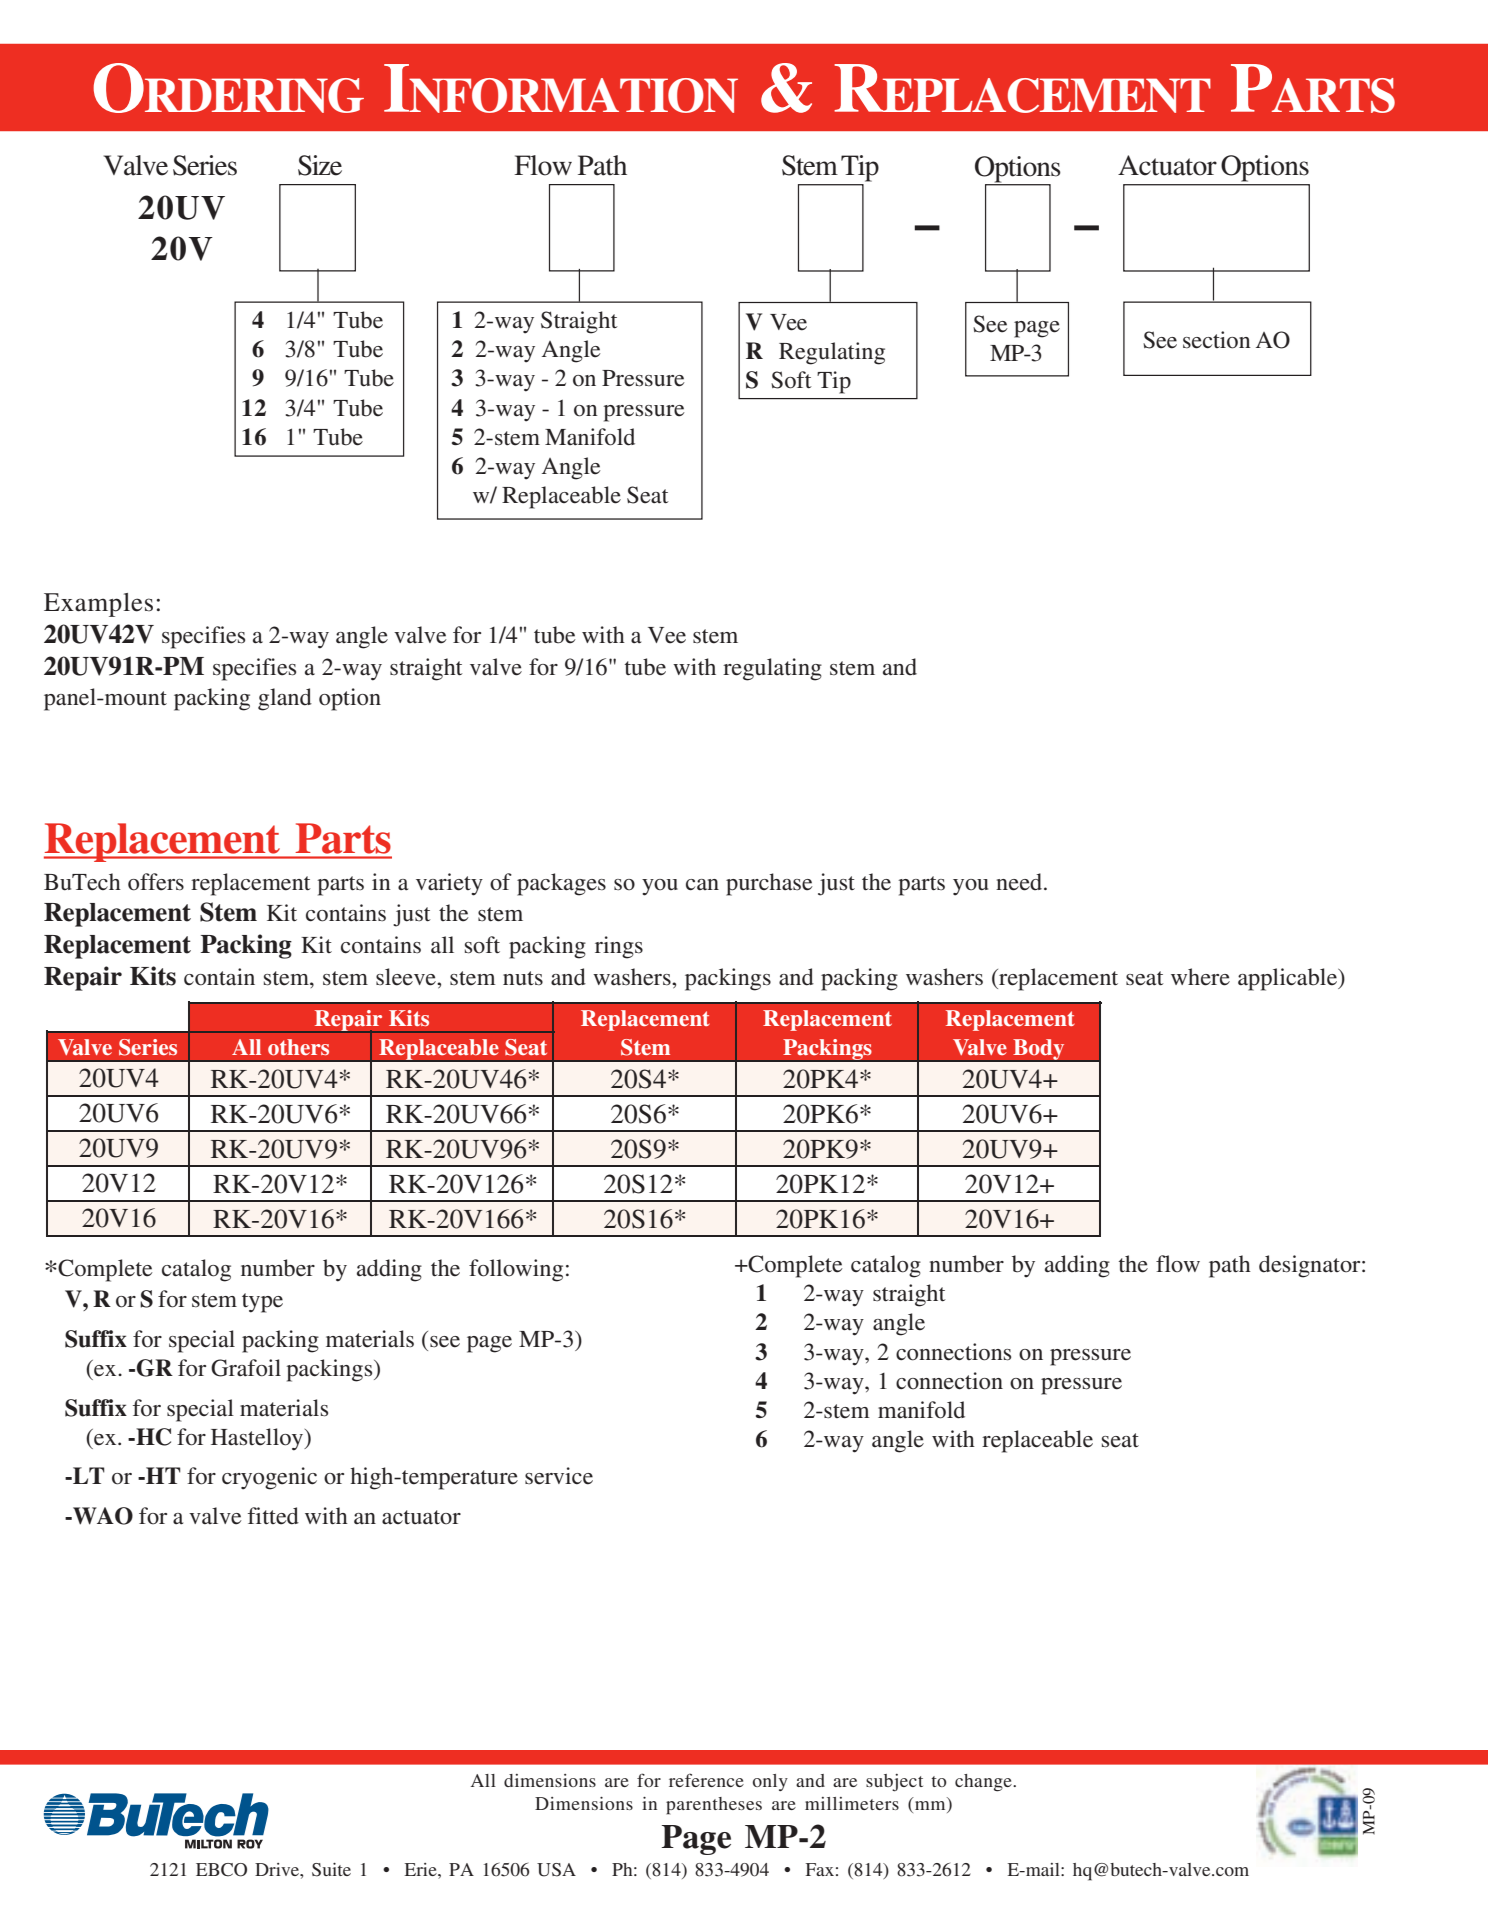 Image resolution: width=1488 pixels, height=1925 pixels. I want to click on Size, so click(320, 165).
